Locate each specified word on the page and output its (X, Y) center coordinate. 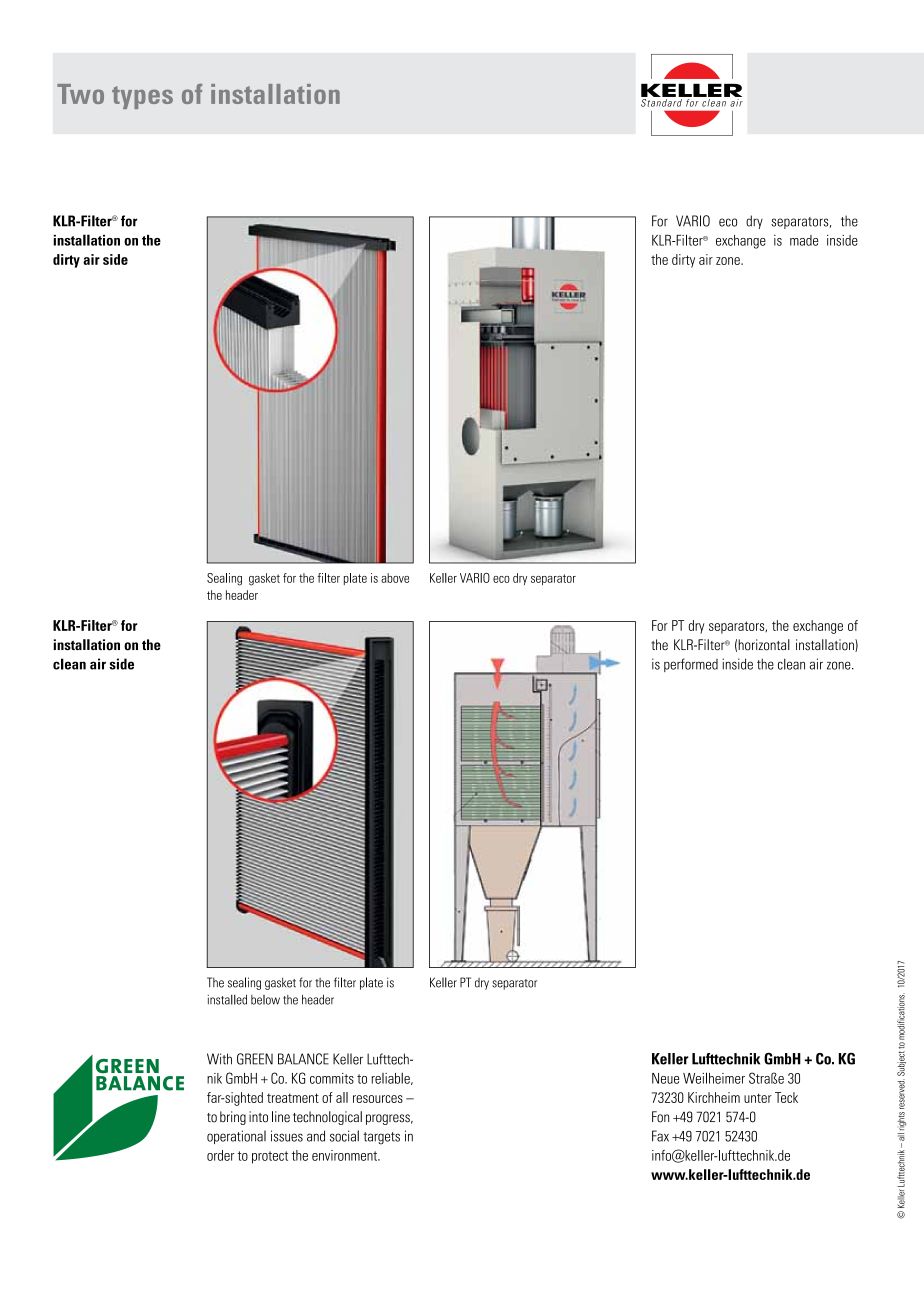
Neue (665, 1078)
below (265, 1000)
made (804, 240)
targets (381, 1138)
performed (691, 665)
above (395, 578)
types (142, 97)
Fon (660, 1117)
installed (227, 999)
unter (758, 1098)
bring (233, 1118)
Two (80, 94)
